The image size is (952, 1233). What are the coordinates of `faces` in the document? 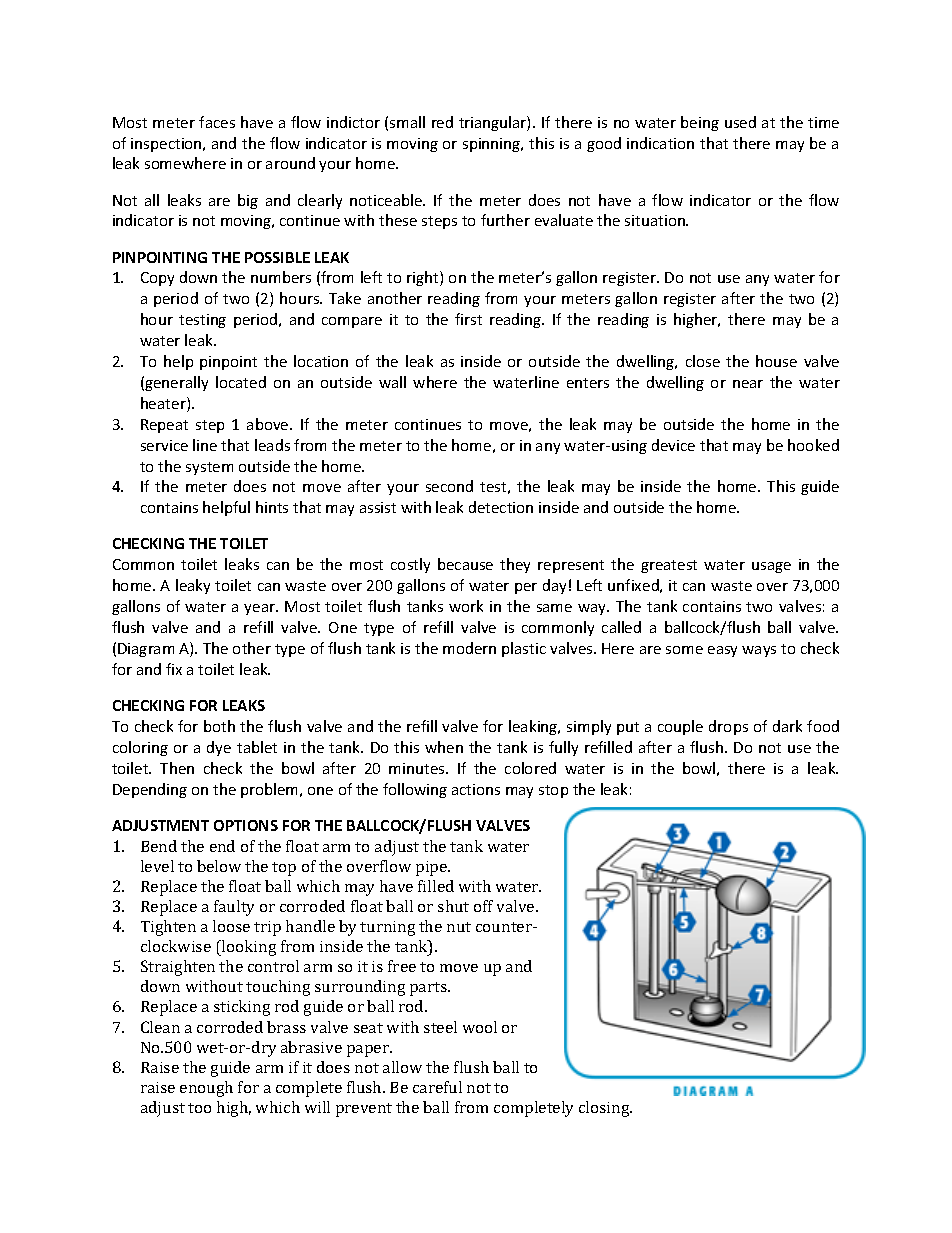 It's located at (217, 122).
